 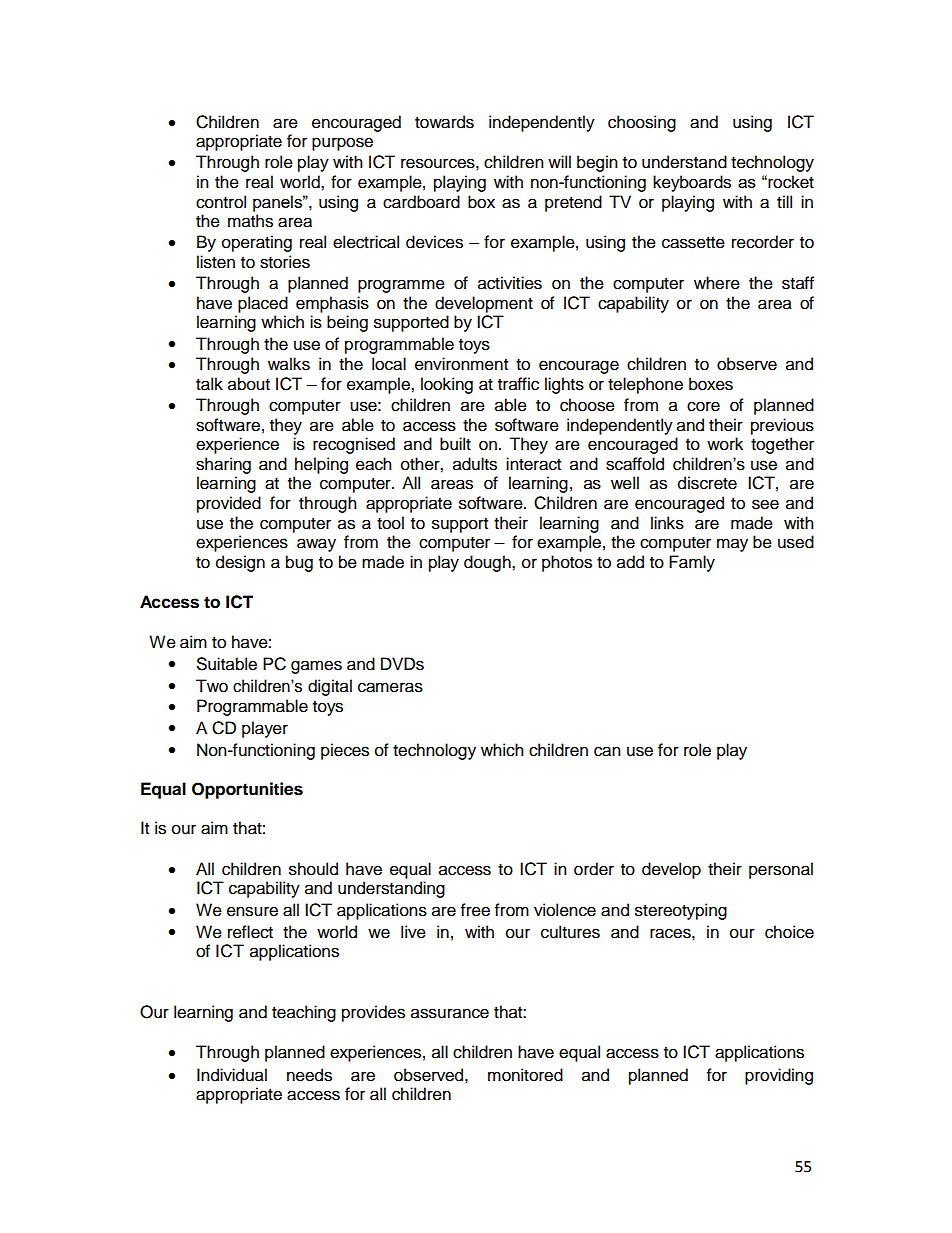 What do you see at coordinates (732, 545) in the screenshot?
I see `may` at bounding box center [732, 545].
